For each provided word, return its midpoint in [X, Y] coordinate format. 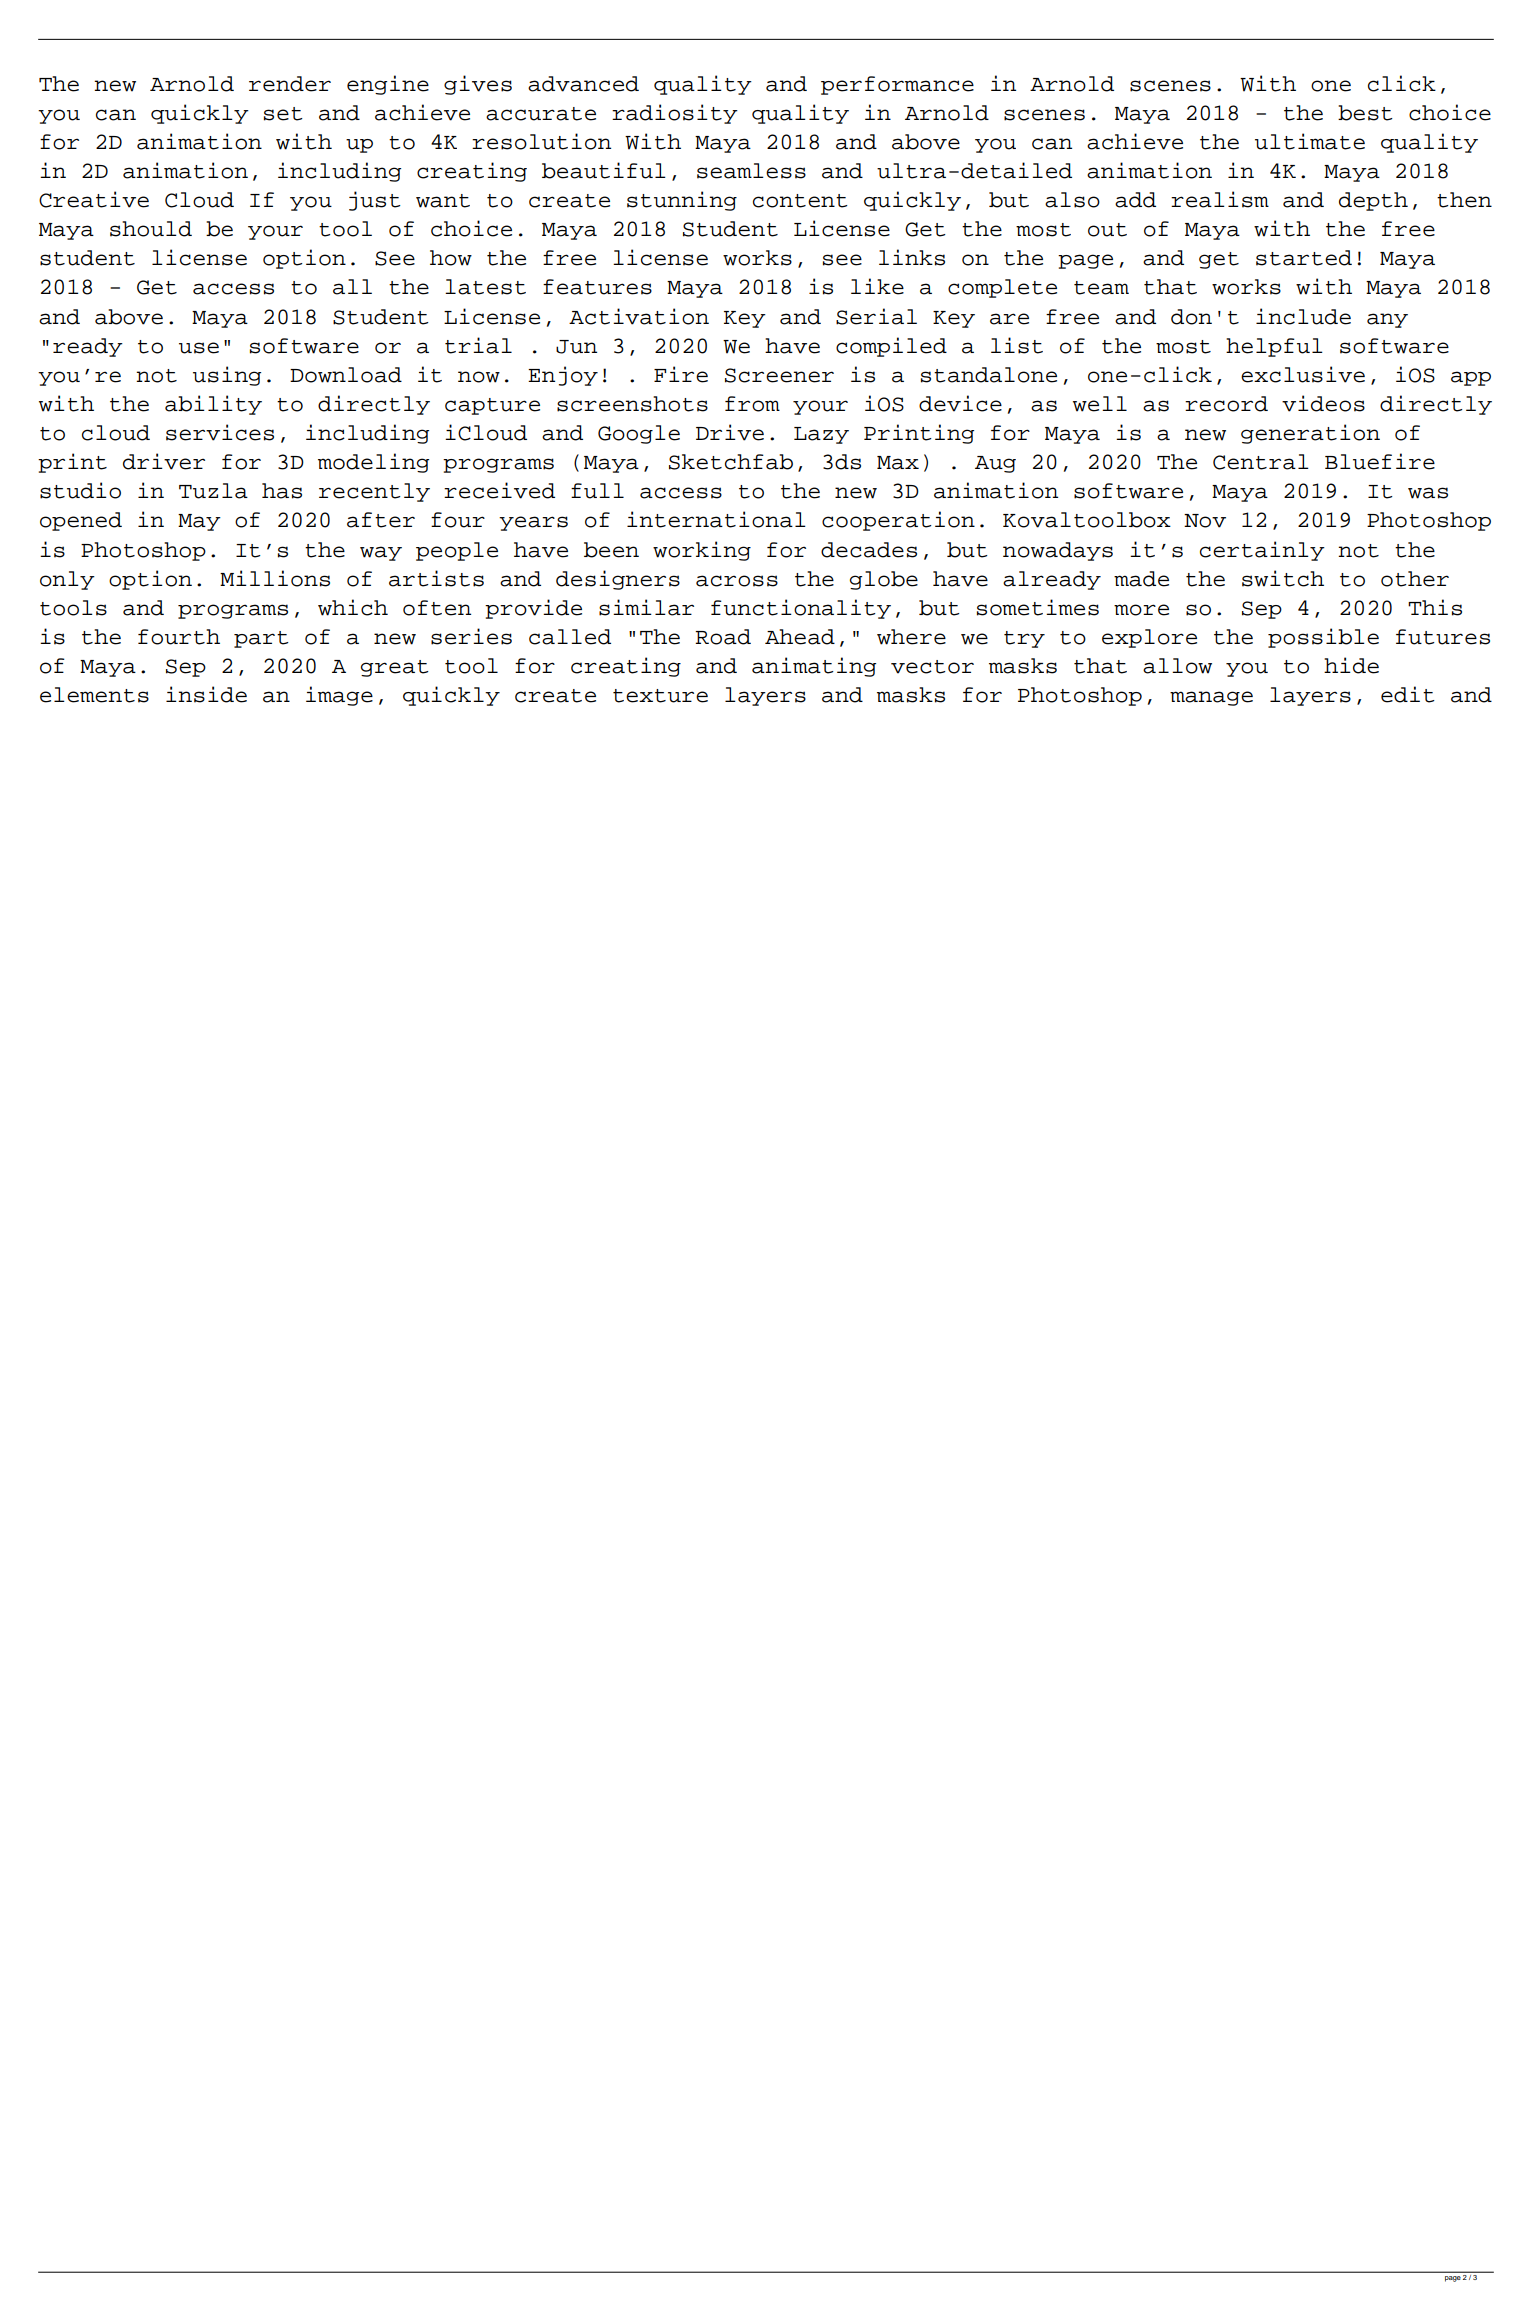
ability [213, 405]
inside [206, 694]
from [752, 404]
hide [1351, 665]
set [283, 114]
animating [814, 667]
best [1365, 113]
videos [1323, 403]
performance [897, 85]
